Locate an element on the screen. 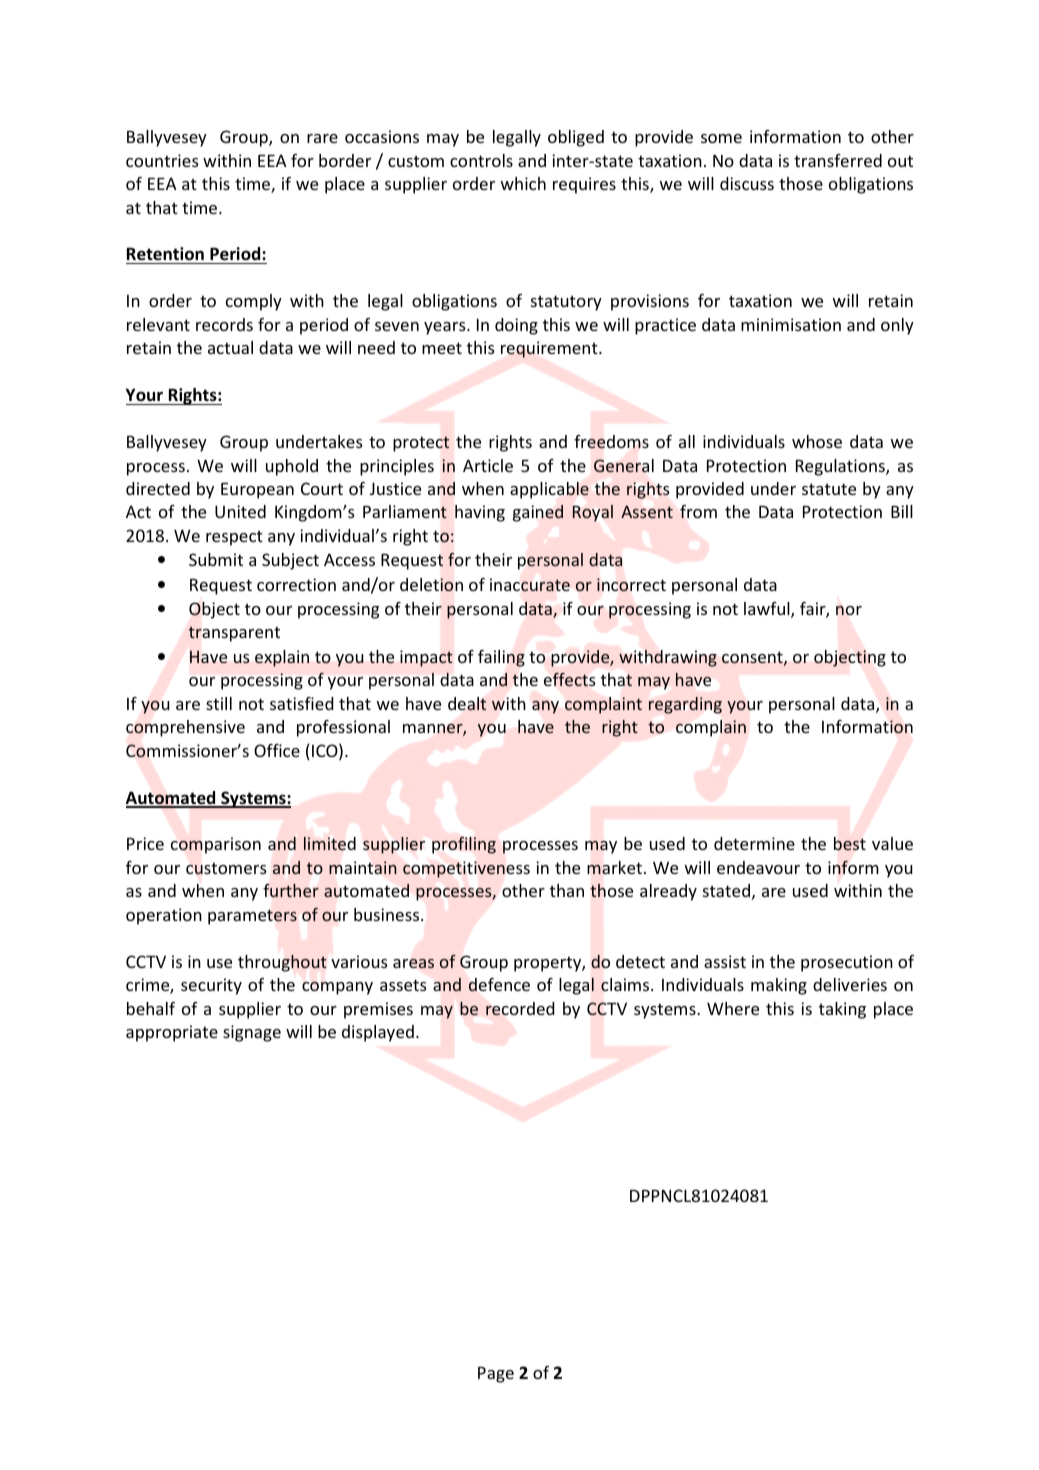 This screenshot has width=1039, height=1470. transferred is located at coordinates (838, 160).
